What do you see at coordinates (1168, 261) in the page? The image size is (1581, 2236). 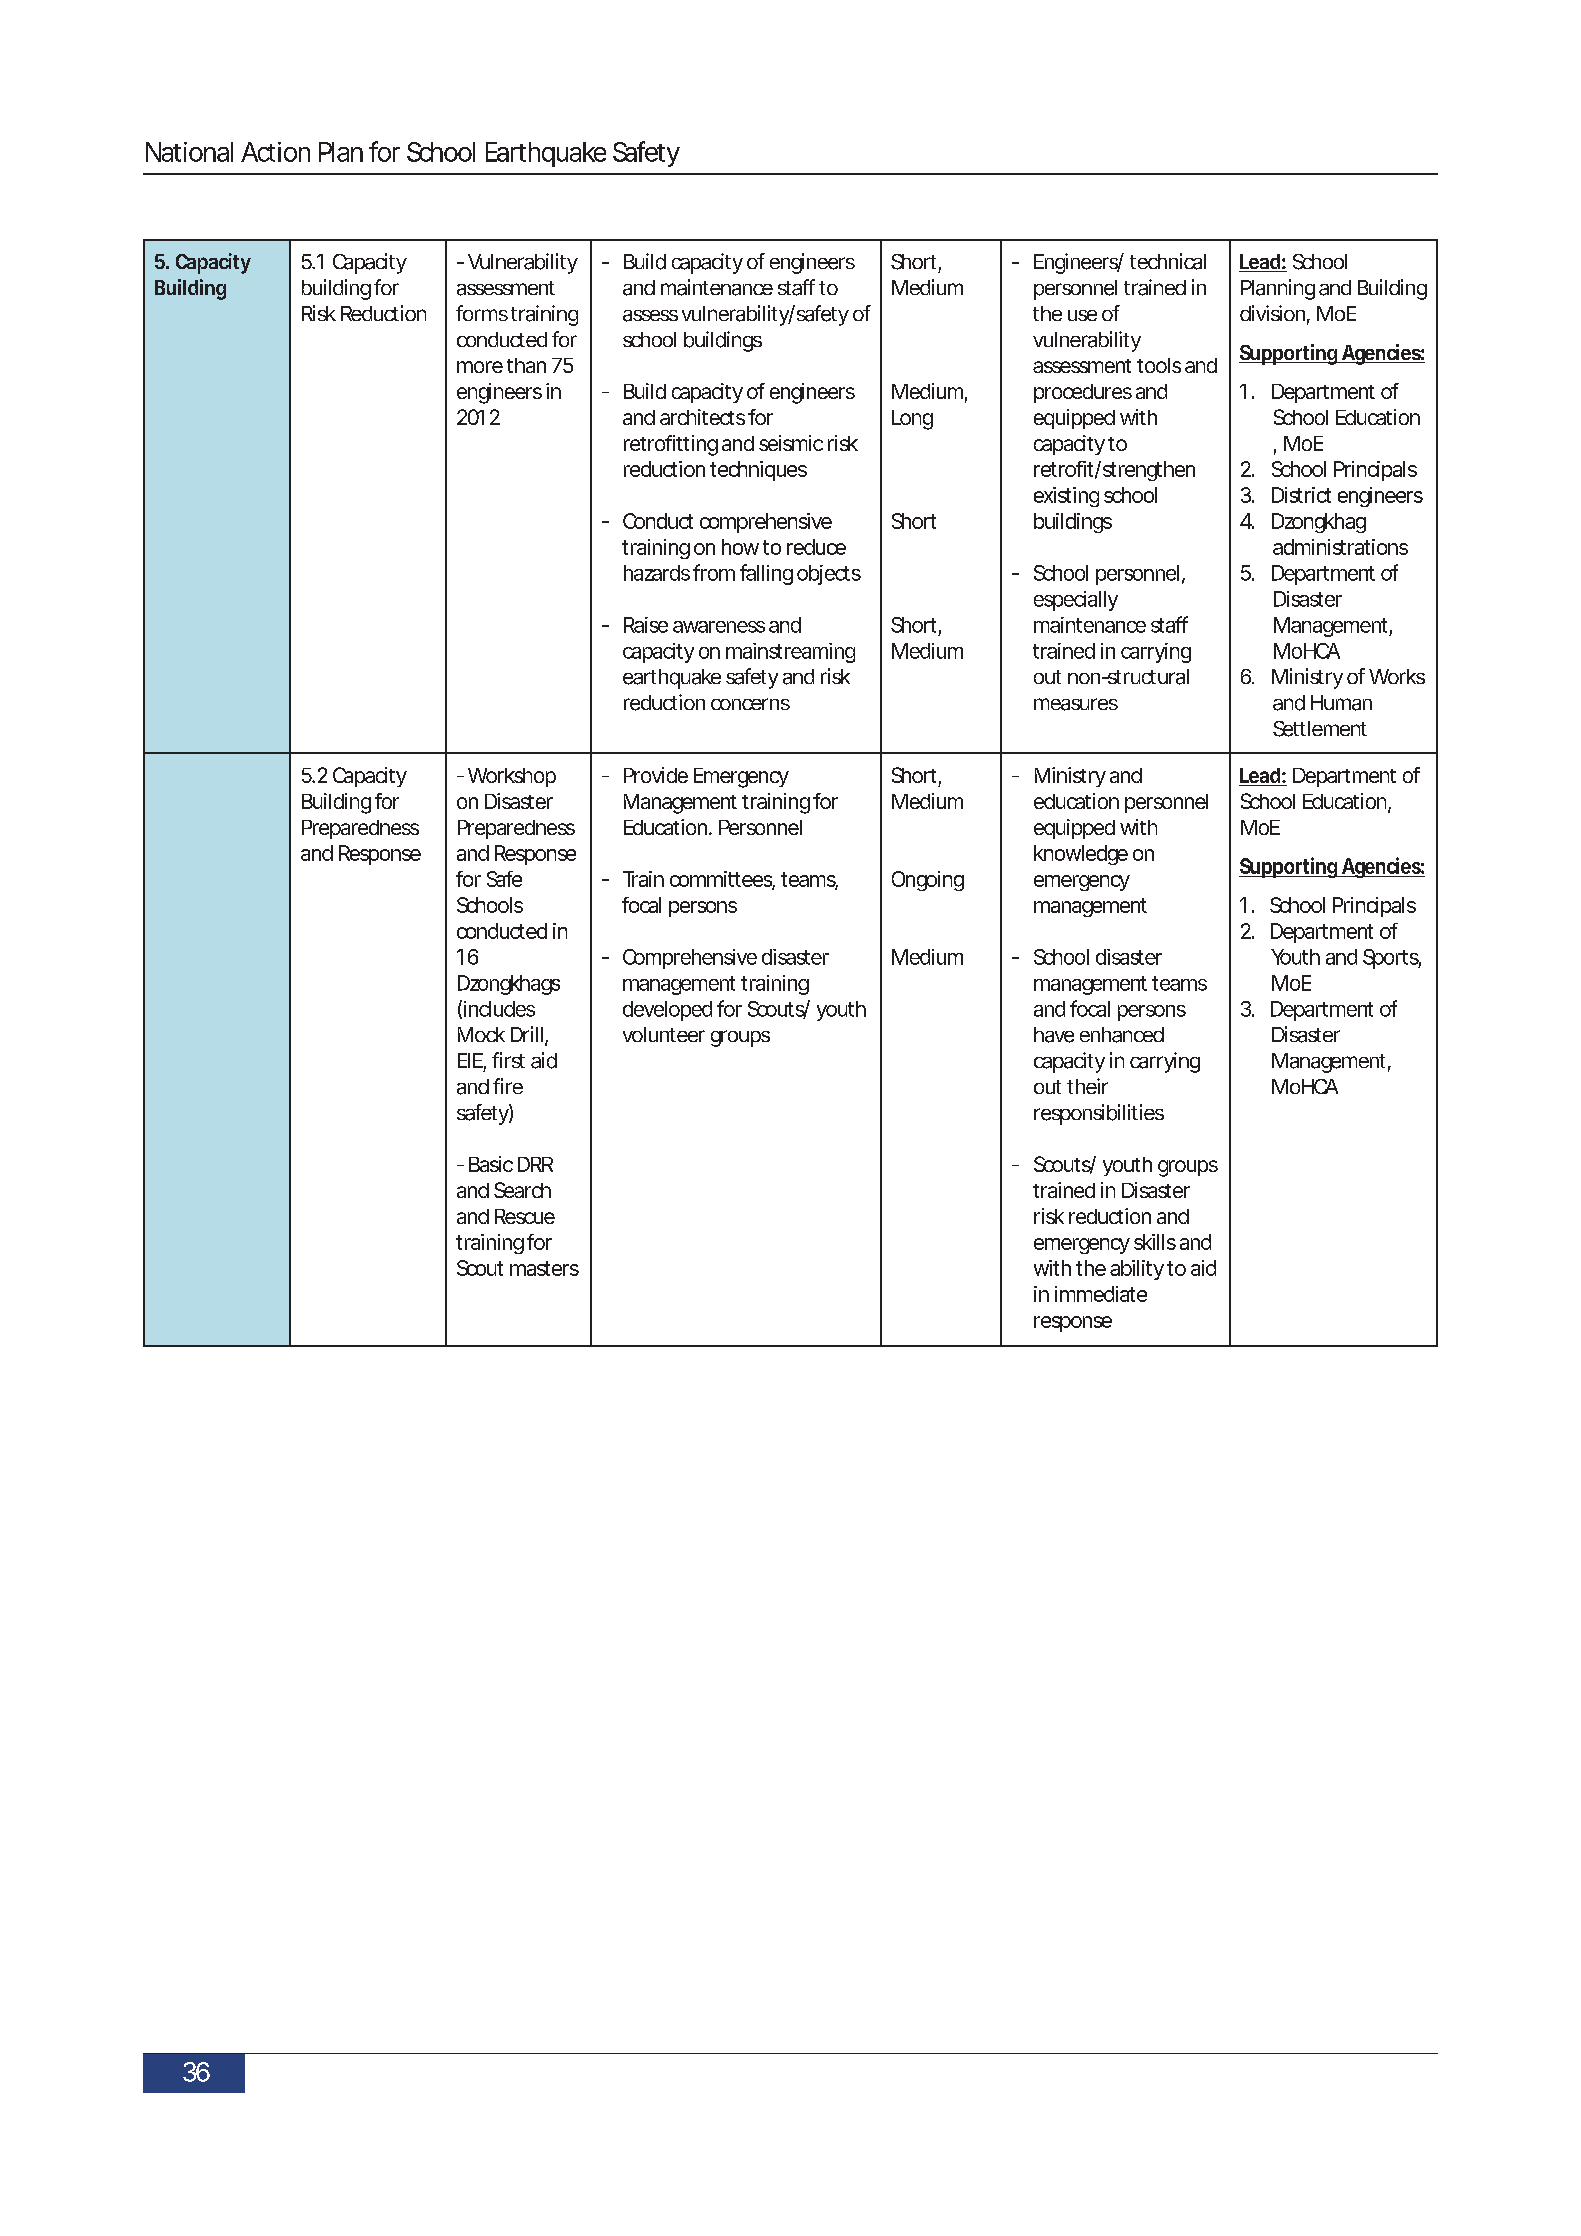 I see `technical` at bounding box center [1168, 261].
